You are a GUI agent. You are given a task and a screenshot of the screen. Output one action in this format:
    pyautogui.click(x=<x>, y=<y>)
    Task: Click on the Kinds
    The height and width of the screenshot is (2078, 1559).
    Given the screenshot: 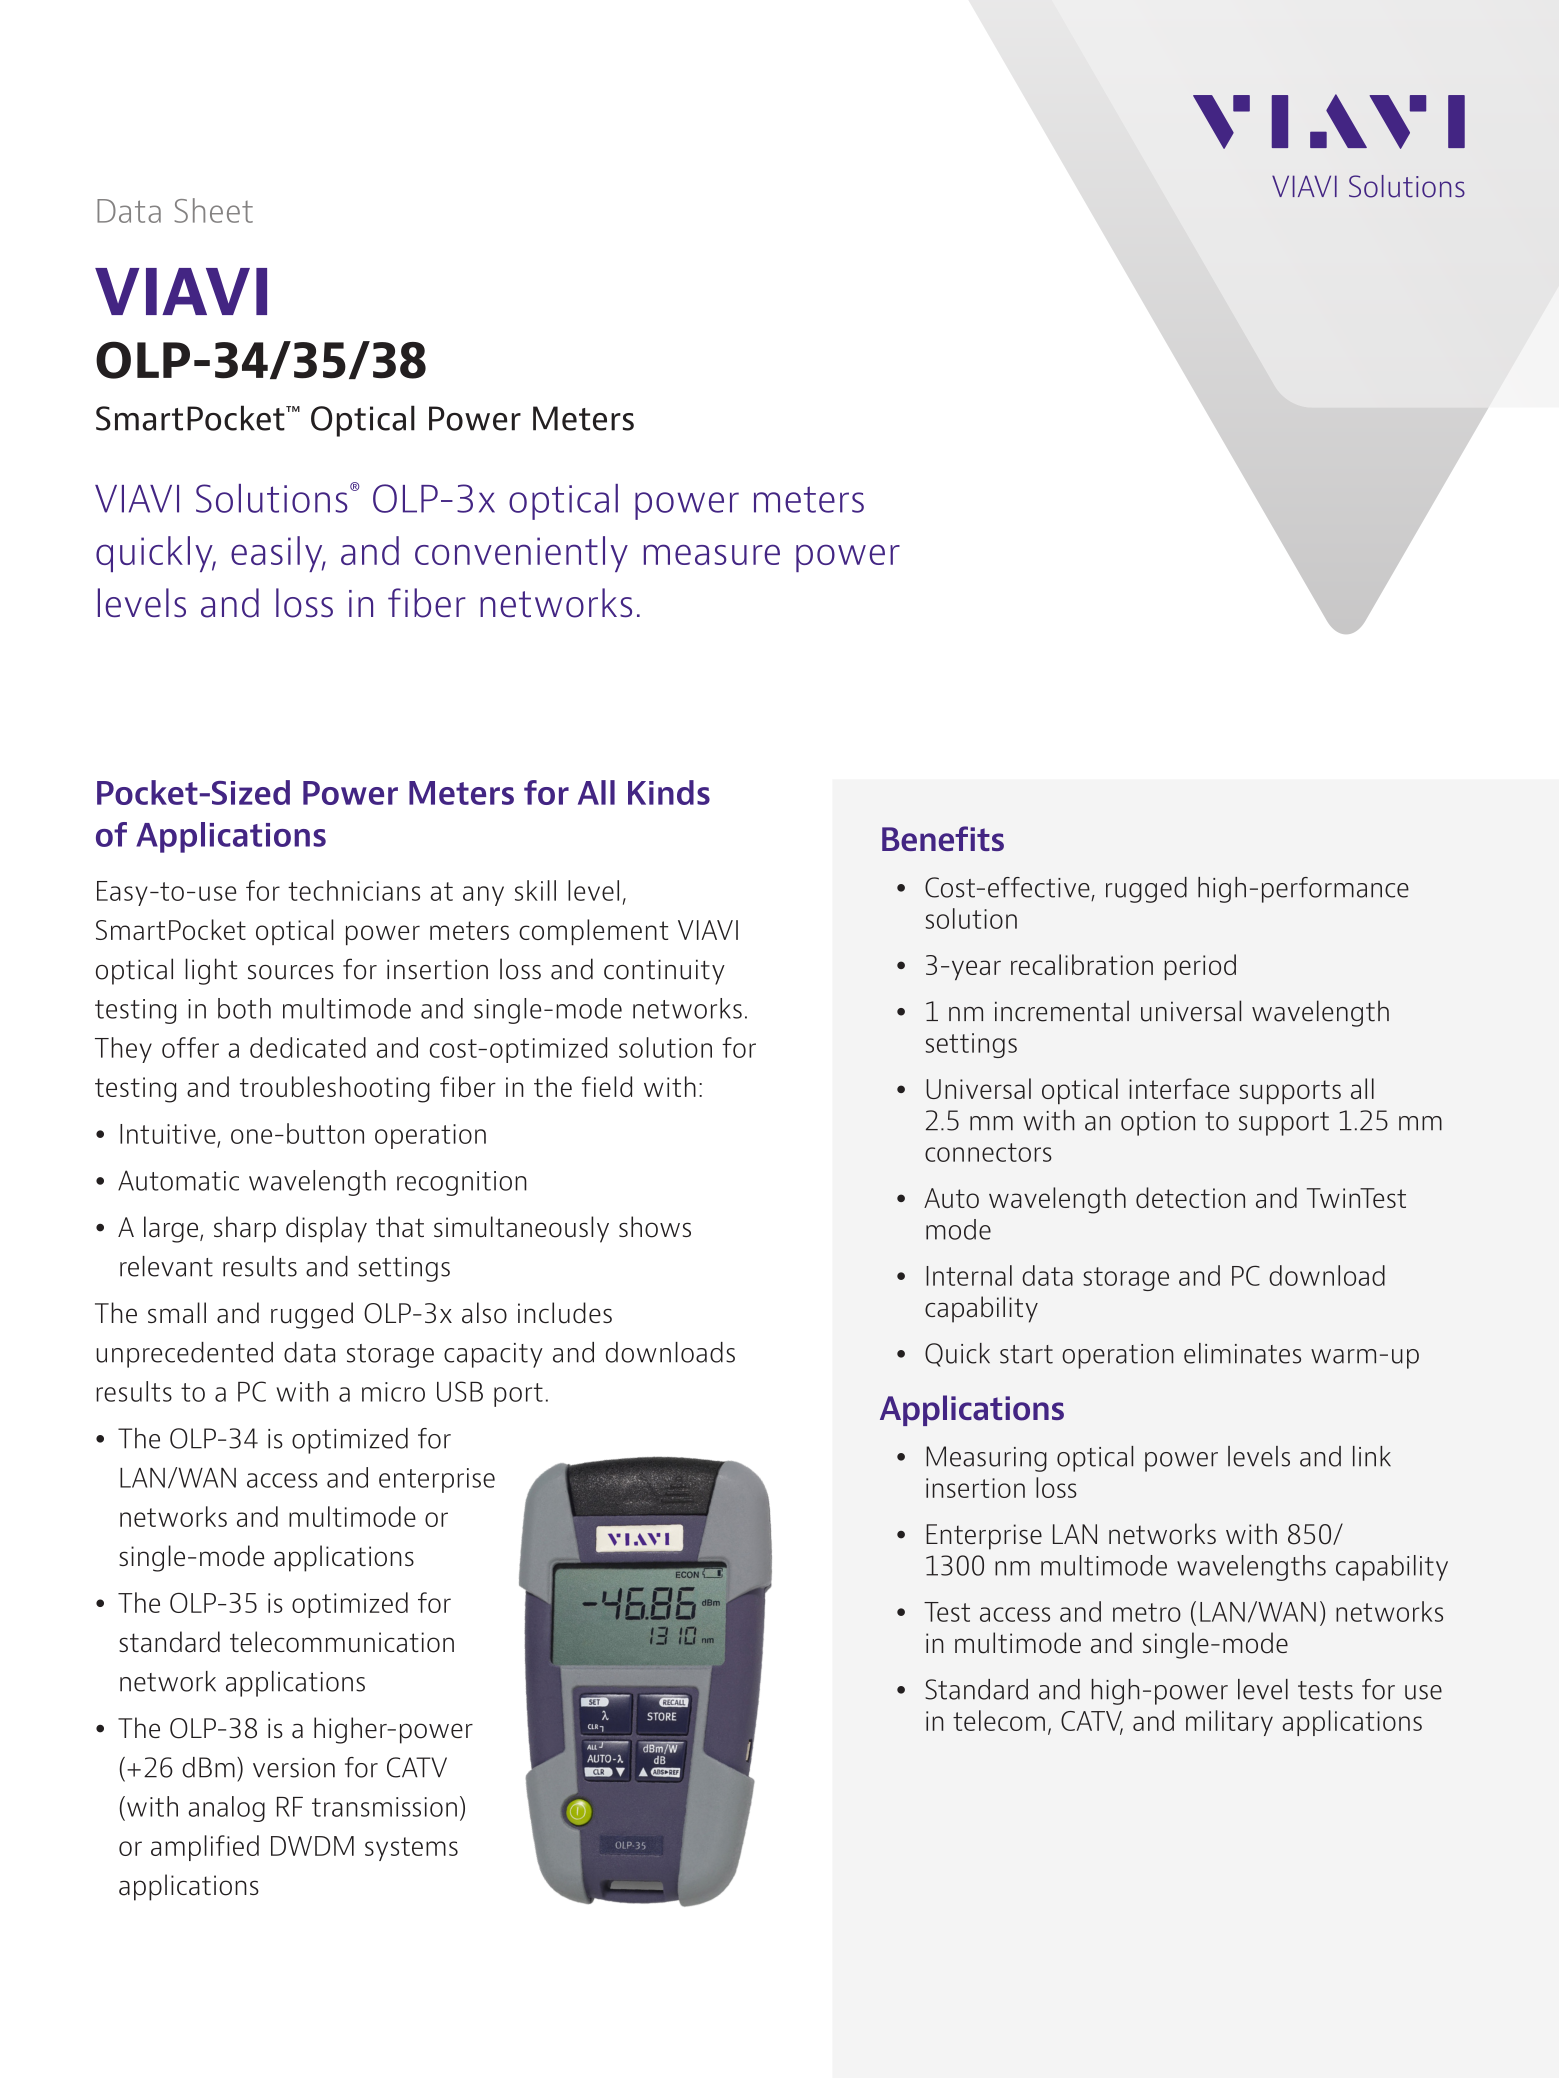 What is the action you would take?
    pyautogui.click(x=669, y=792)
